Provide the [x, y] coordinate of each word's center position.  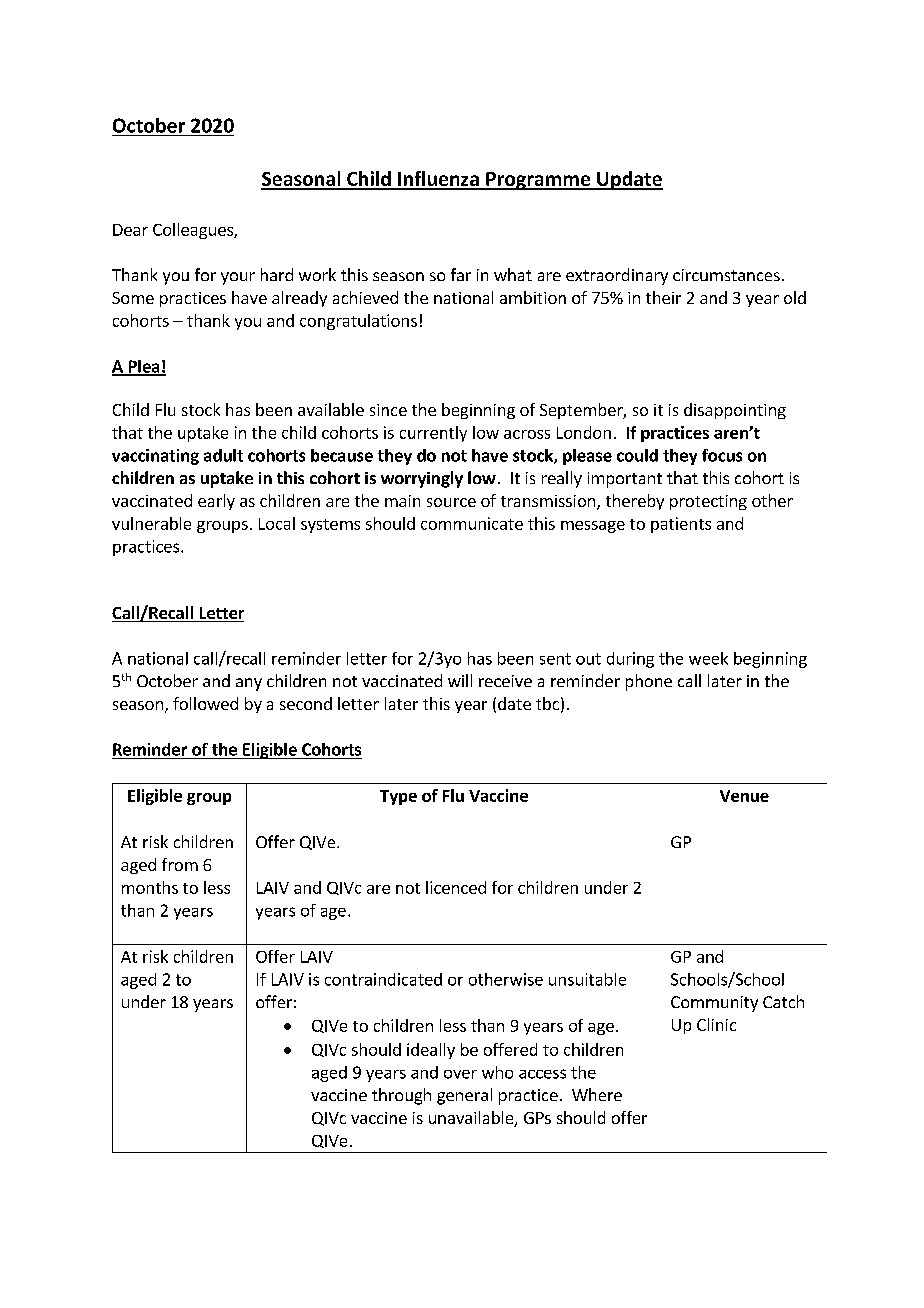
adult [223, 455]
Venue [744, 796]
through [401, 1096]
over [460, 1074]
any [249, 684]
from [180, 864]
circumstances [726, 275]
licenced [456, 887]
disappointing [735, 411]
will [460, 680]
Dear [130, 230]
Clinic [716, 1024]
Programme [538, 181]
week [708, 658]
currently [433, 434]
